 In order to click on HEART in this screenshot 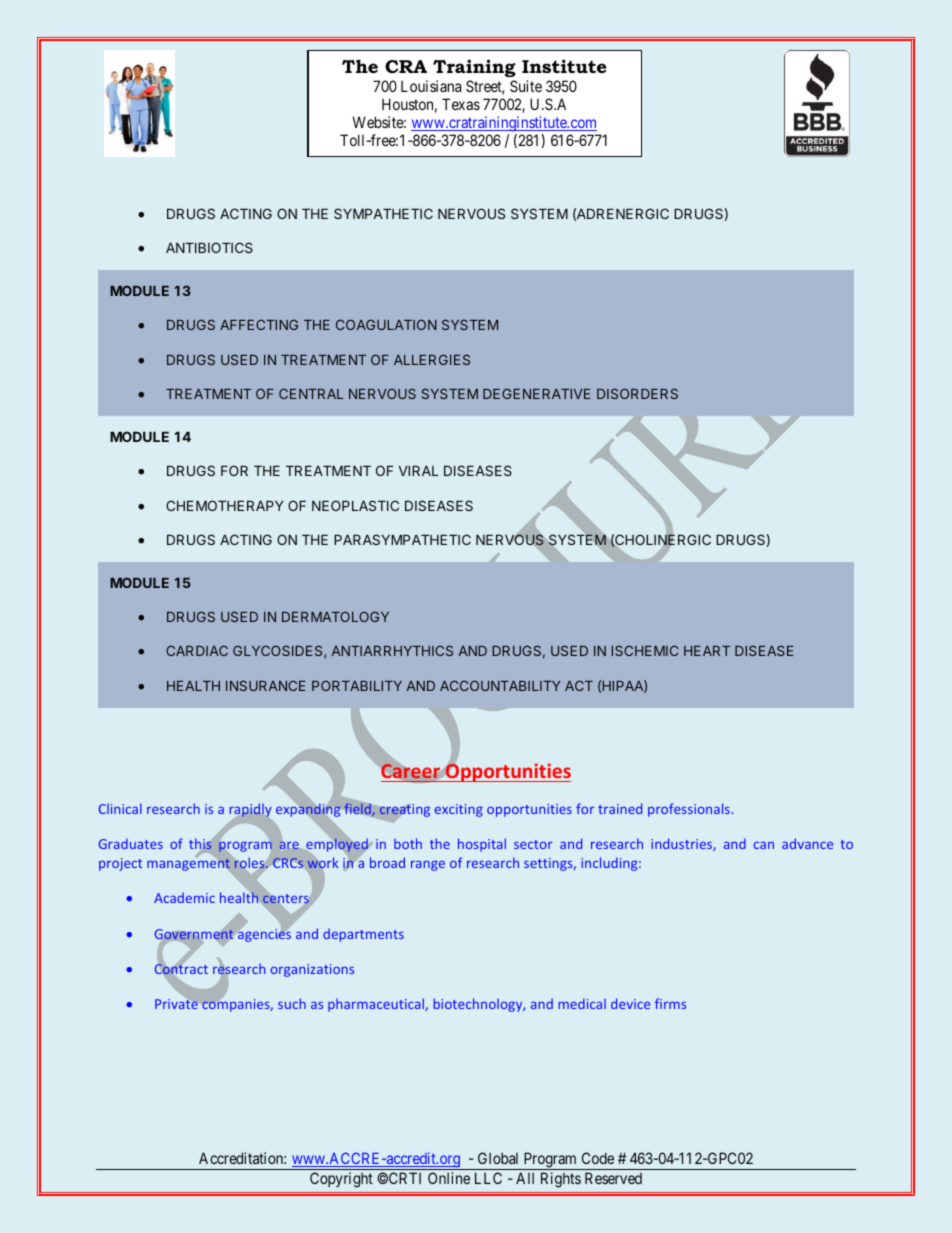, I will do `click(707, 651)`.
